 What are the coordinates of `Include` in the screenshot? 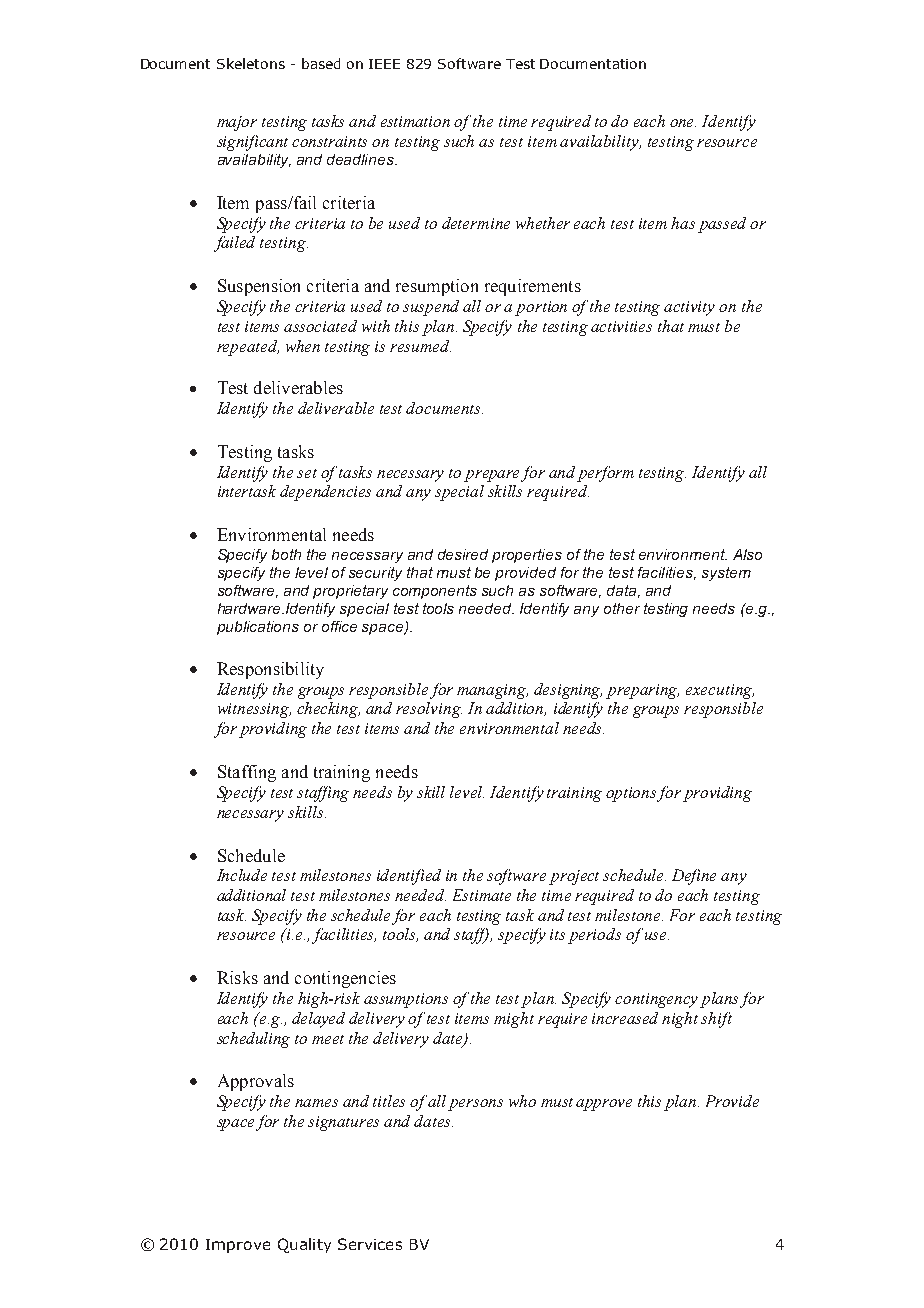 It's located at (242, 875).
